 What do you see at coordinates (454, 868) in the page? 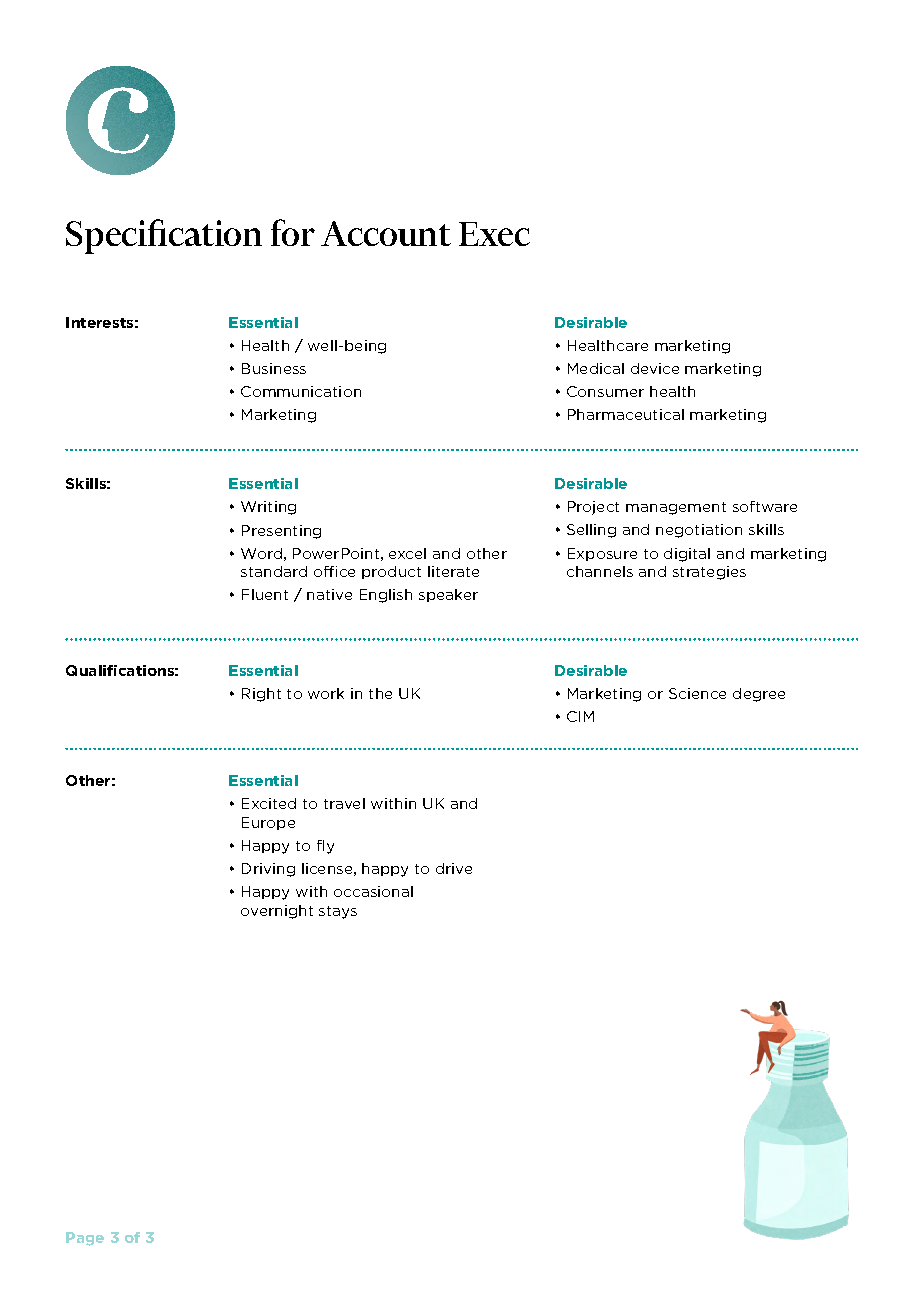
I see `drive` at bounding box center [454, 868].
